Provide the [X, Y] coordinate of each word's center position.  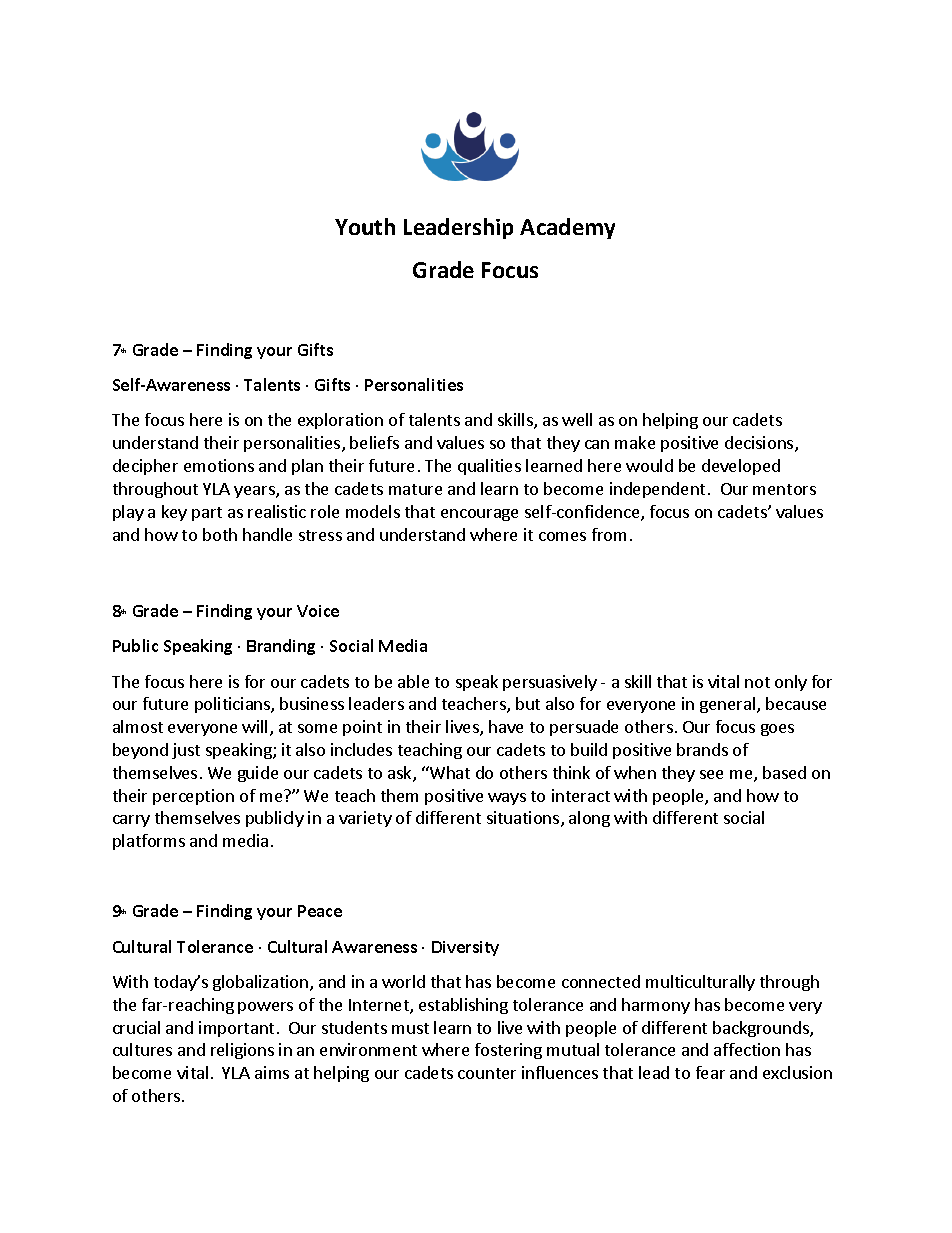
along [589, 819]
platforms [149, 842]
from [609, 534]
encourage [479, 515]
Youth [365, 226]
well [577, 419]
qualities [489, 467]
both [220, 534]
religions [242, 1051]
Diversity [465, 948]
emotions [219, 465]
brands [702, 749]
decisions [760, 444]
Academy [567, 228]
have [506, 726]
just [186, 751]
